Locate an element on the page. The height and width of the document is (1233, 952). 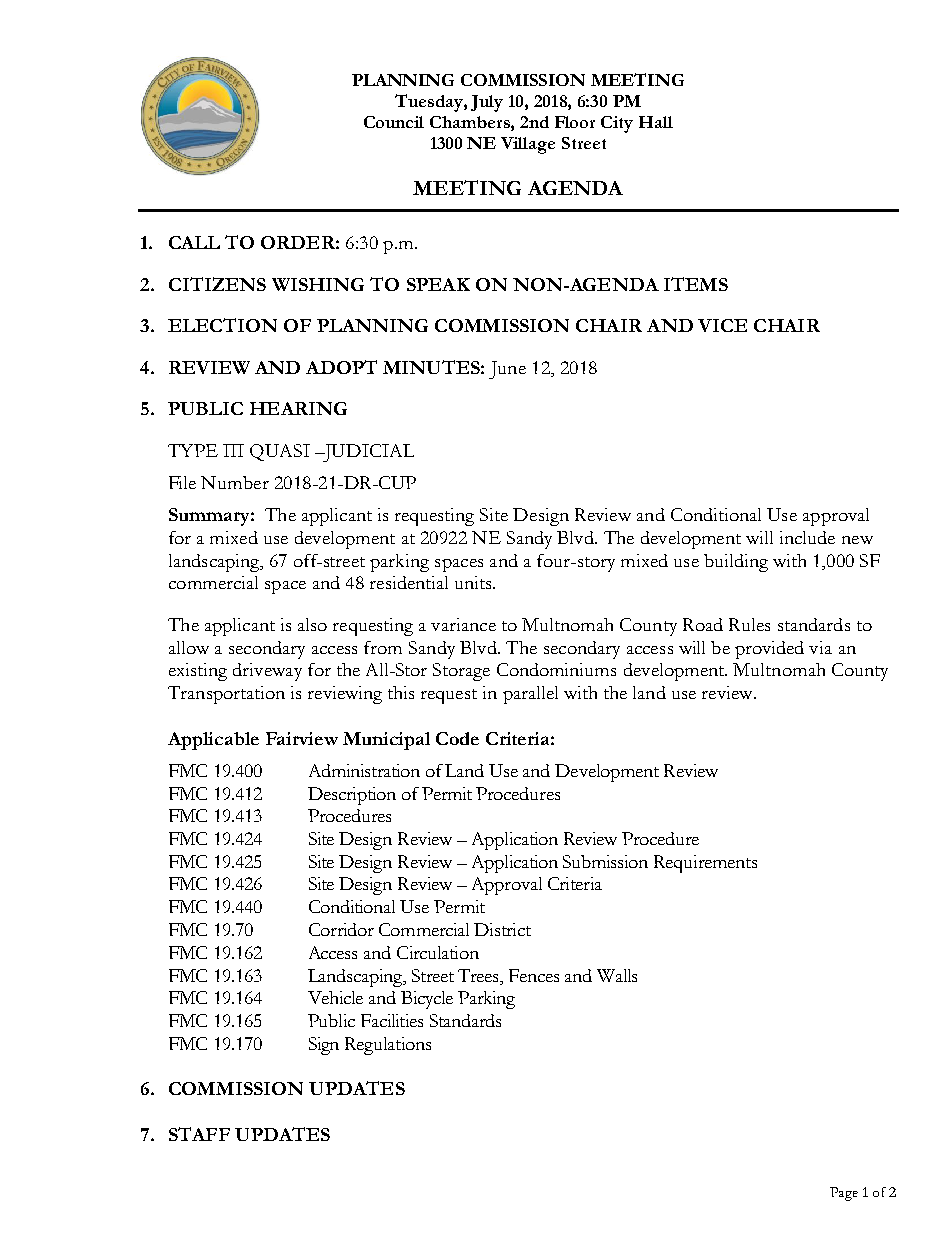
Description is located at coordinates (352, 796).
